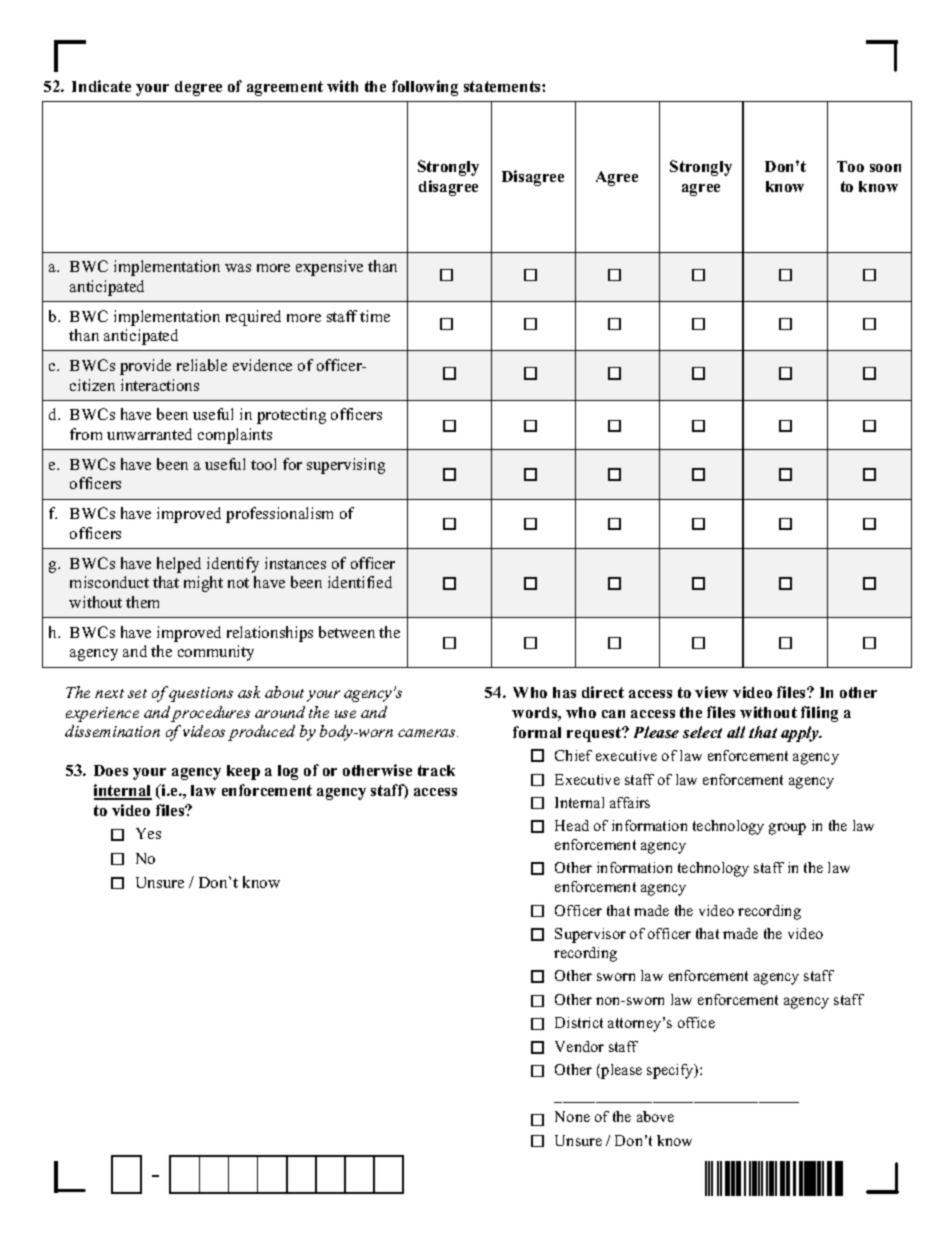 This screenshot has height=1233, width=952. I want to click on soon, so click(885, 168).
